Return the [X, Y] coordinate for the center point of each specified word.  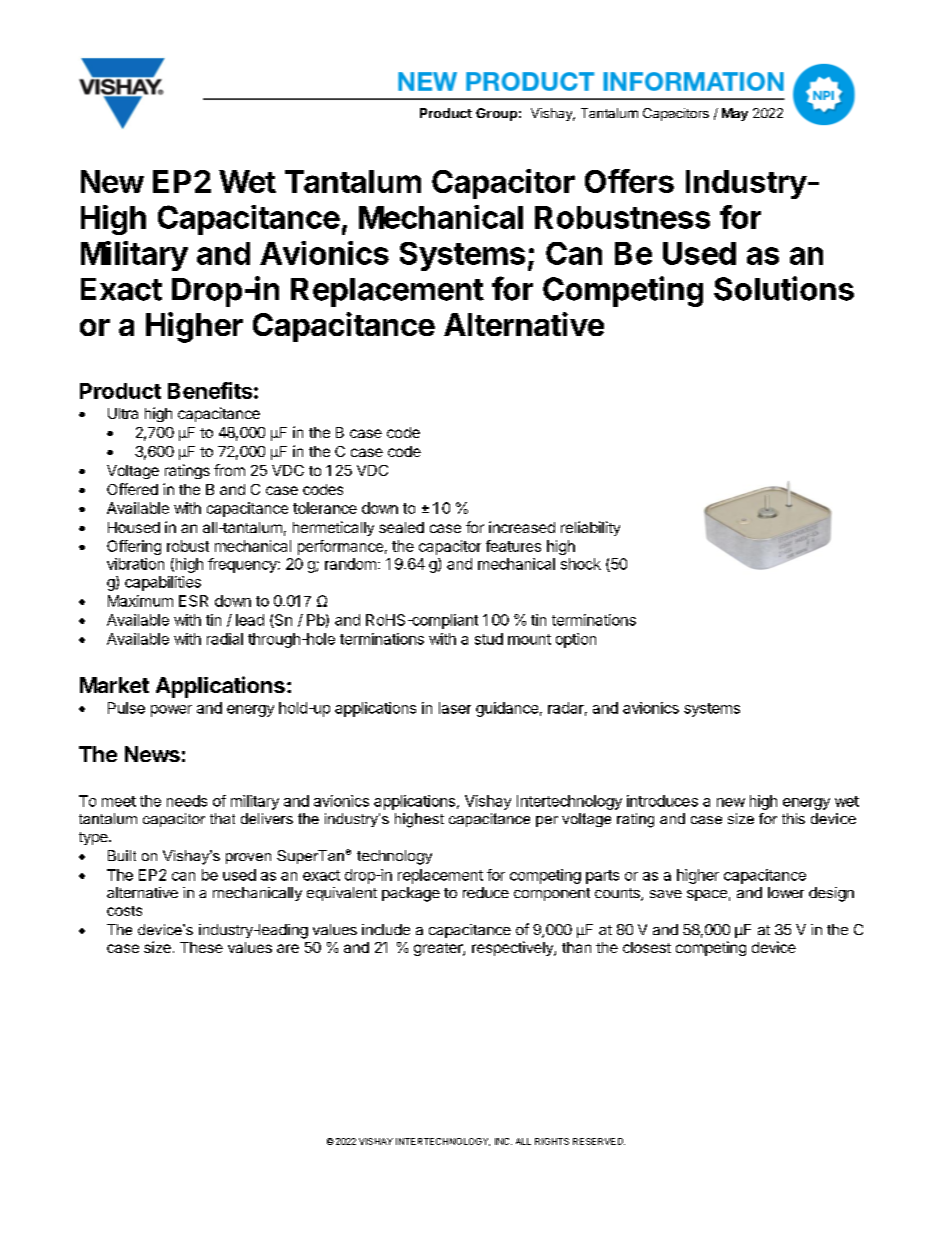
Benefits [210, 390]
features [513, 546]
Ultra [123, 413]
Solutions [784, 288]
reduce [486, 892]
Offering [134, 547]
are [288, 948]
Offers [629, 181]
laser [455, 708]
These [201, 947]
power [171, 711]
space [707, 895]
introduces [662, 801]
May [735, 114]
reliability [590, 528]
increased [522, 527]
